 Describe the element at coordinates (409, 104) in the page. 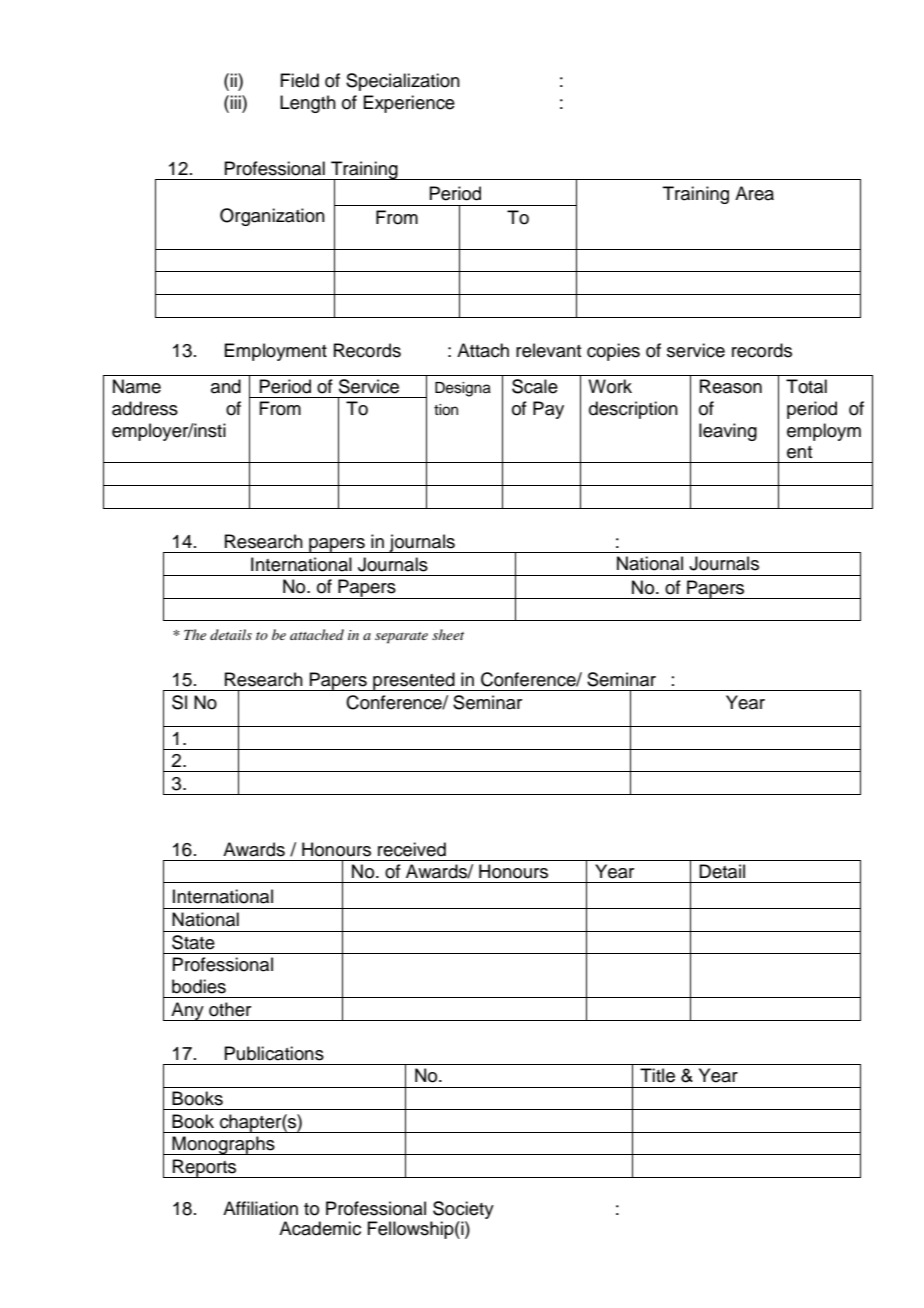

I see `Experience` at that location.
